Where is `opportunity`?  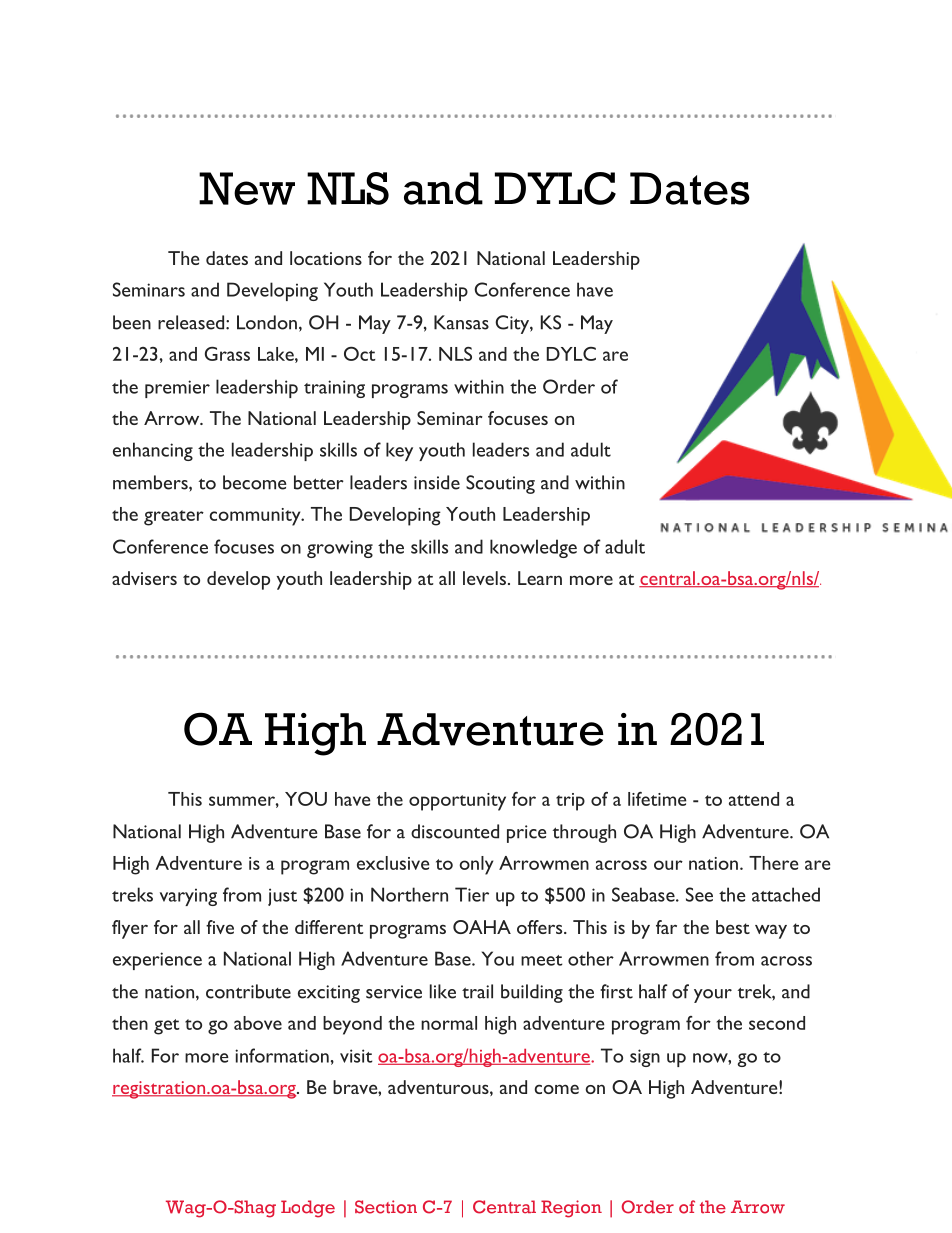
opportunity is located at coordinates (457, 802).
